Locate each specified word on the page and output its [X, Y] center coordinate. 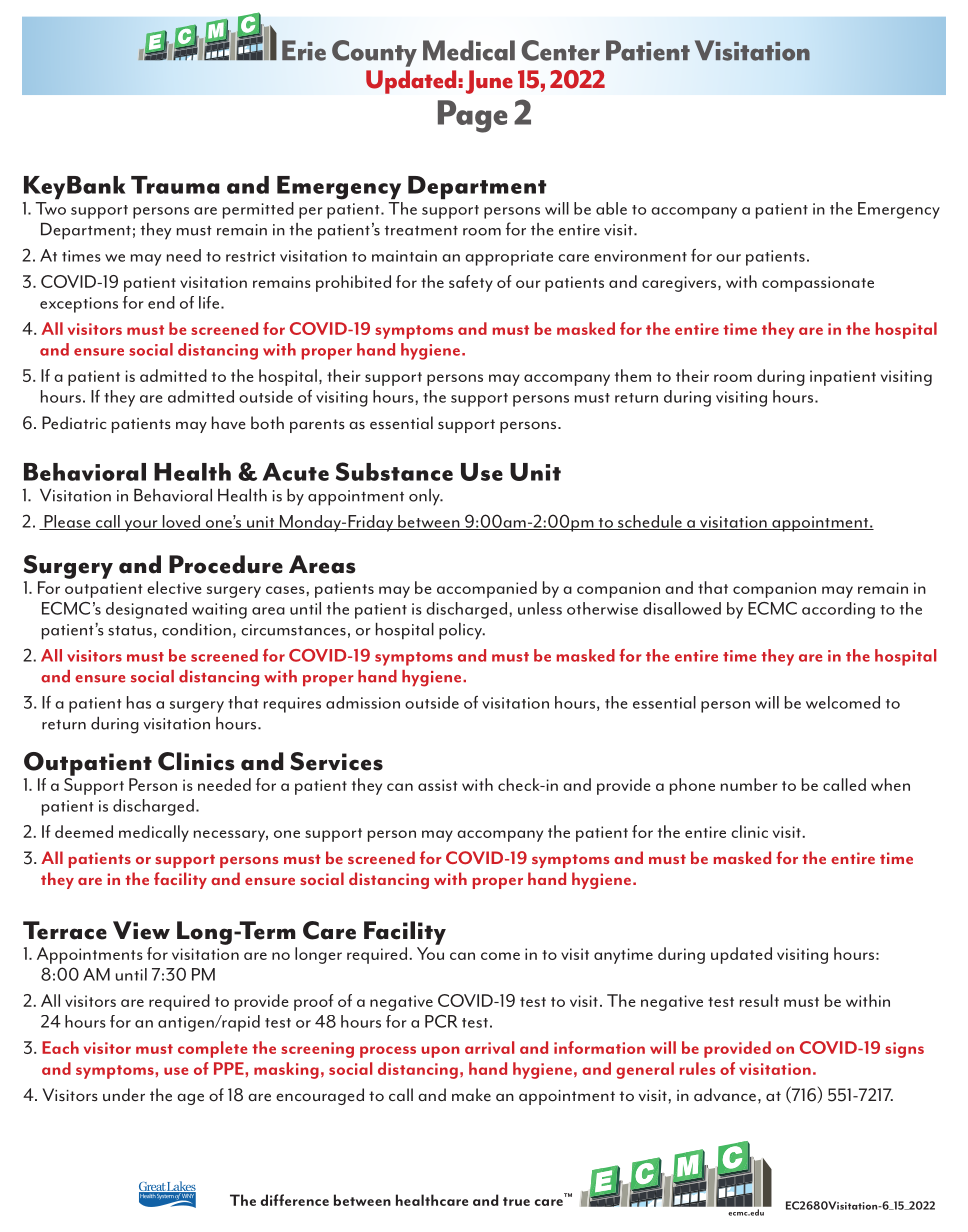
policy [461, 631]
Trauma [175, 185]
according [838, 610]
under [124, 1095]
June [489, 82]
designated [146, 610]
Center [560, 50]
